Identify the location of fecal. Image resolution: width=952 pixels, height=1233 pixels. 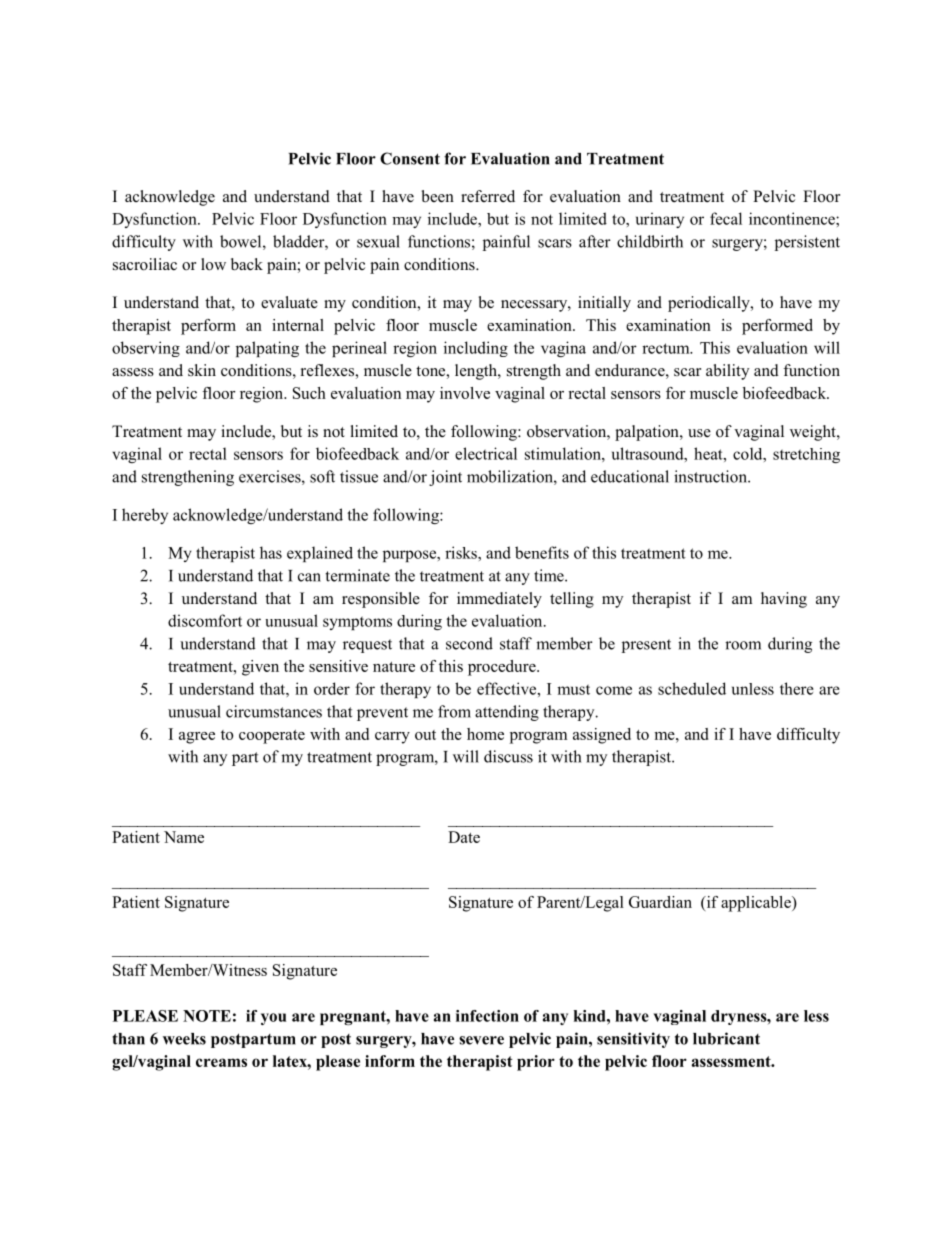
(726, 218).
